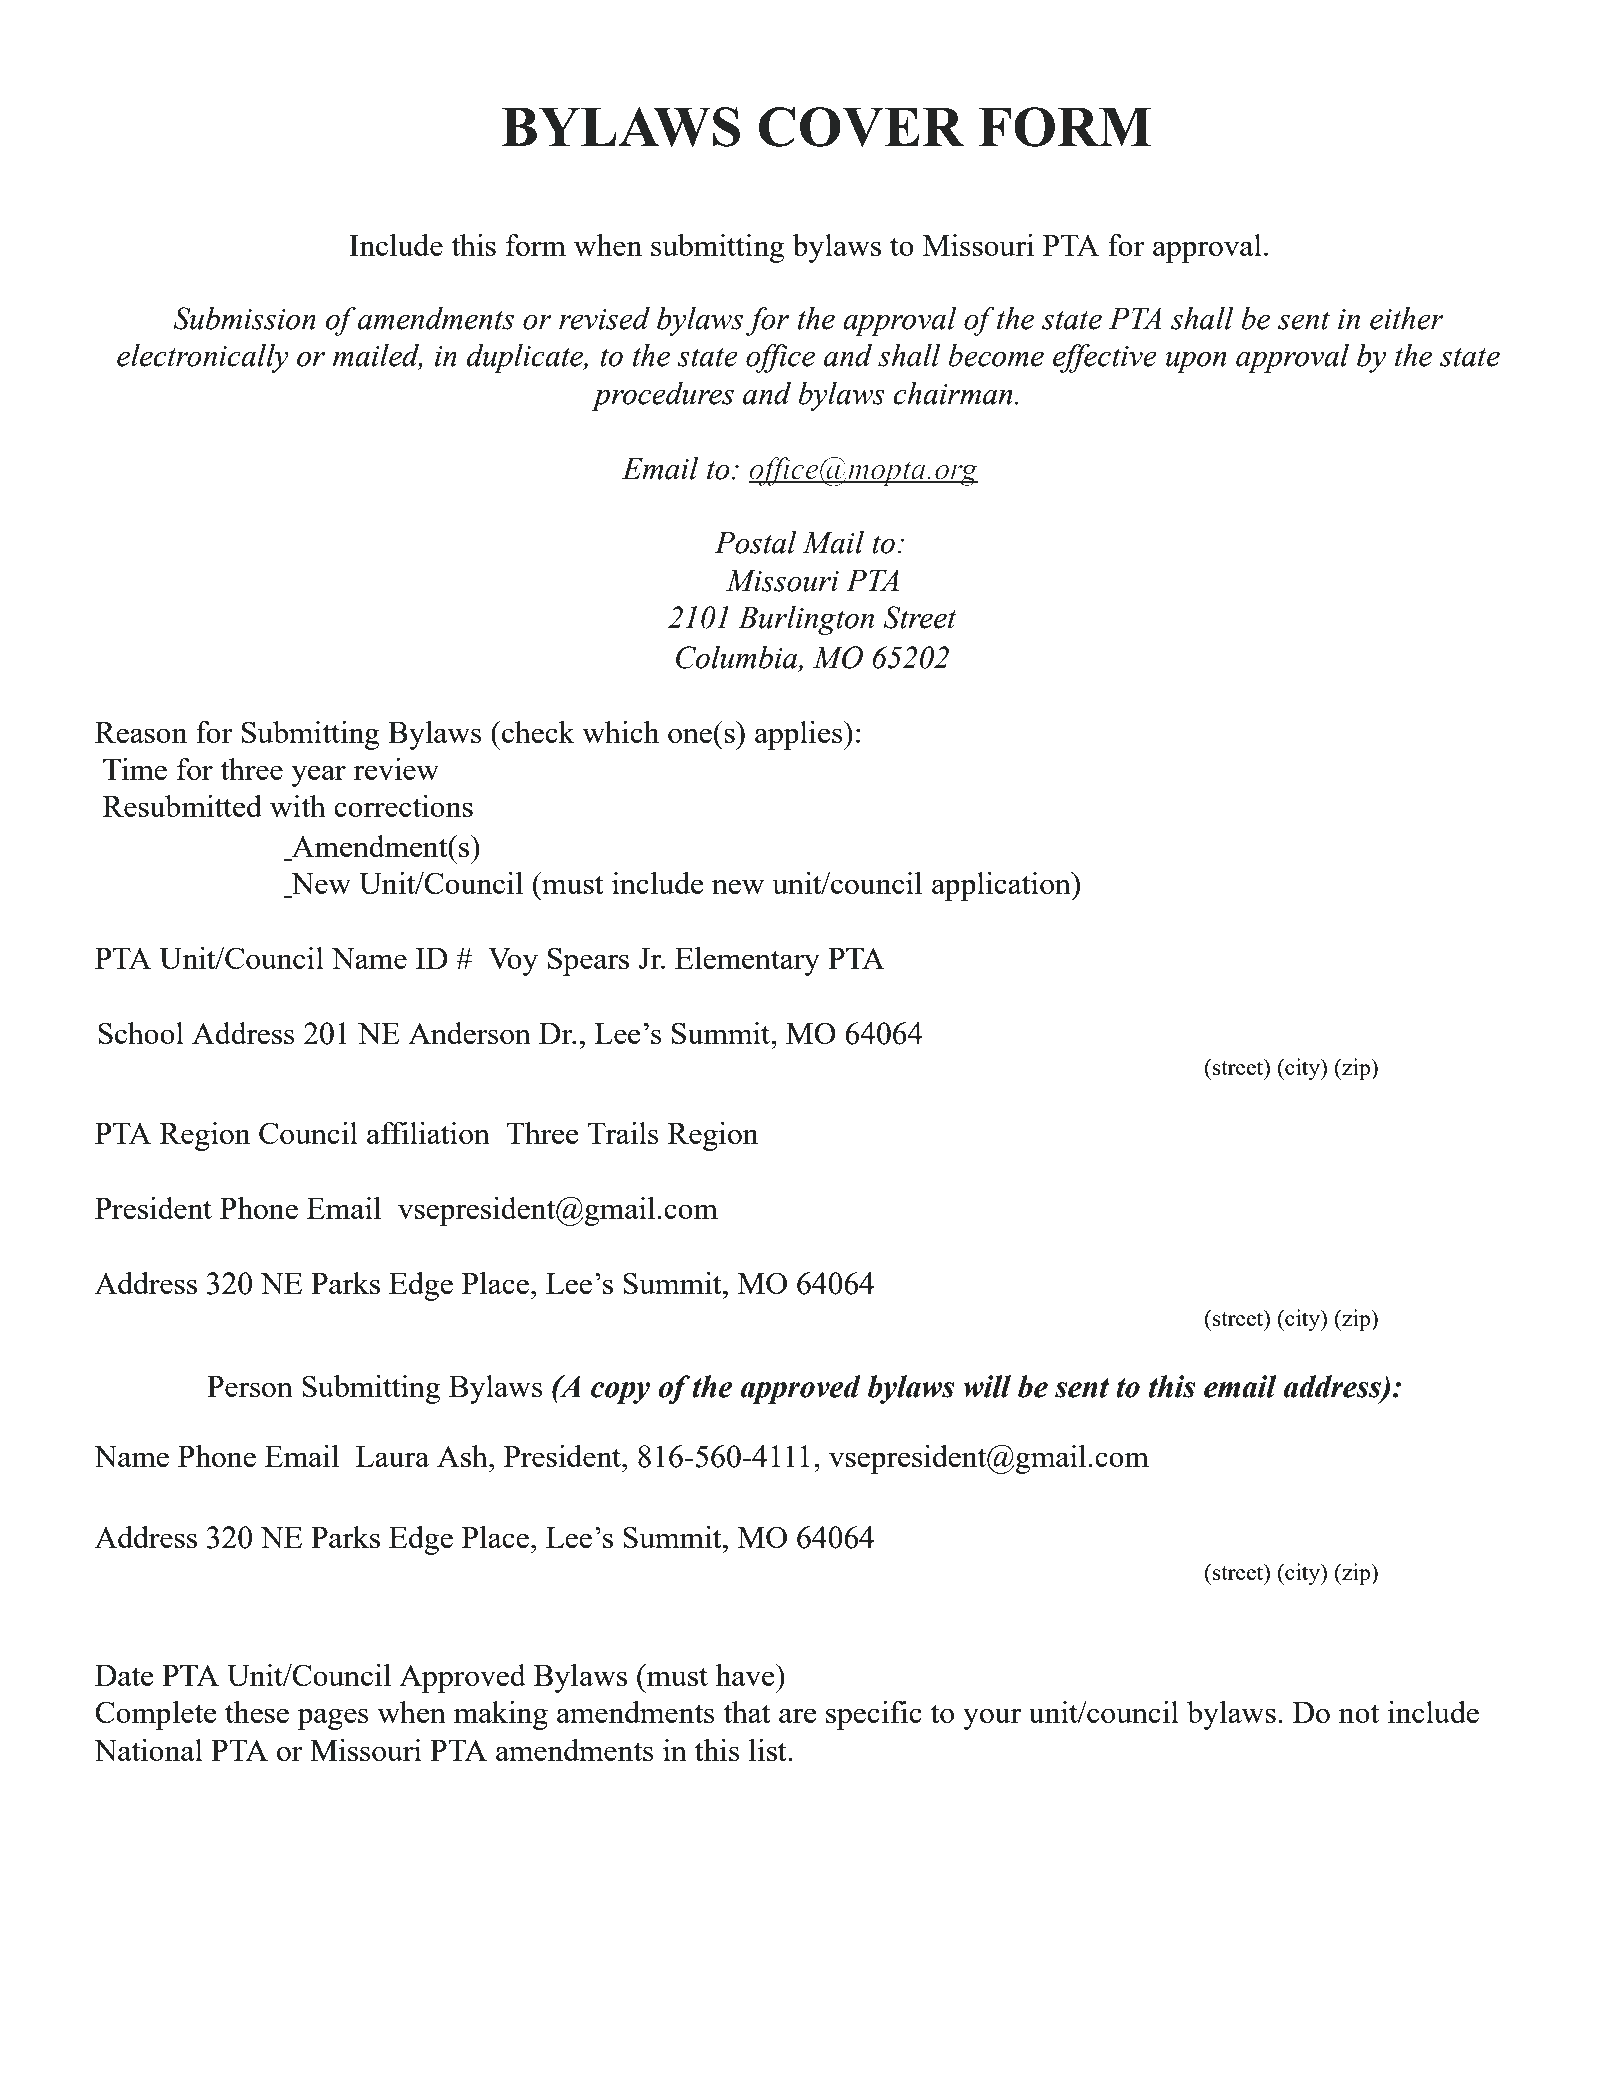  I want to click on Elementary, so click(747, 961).
